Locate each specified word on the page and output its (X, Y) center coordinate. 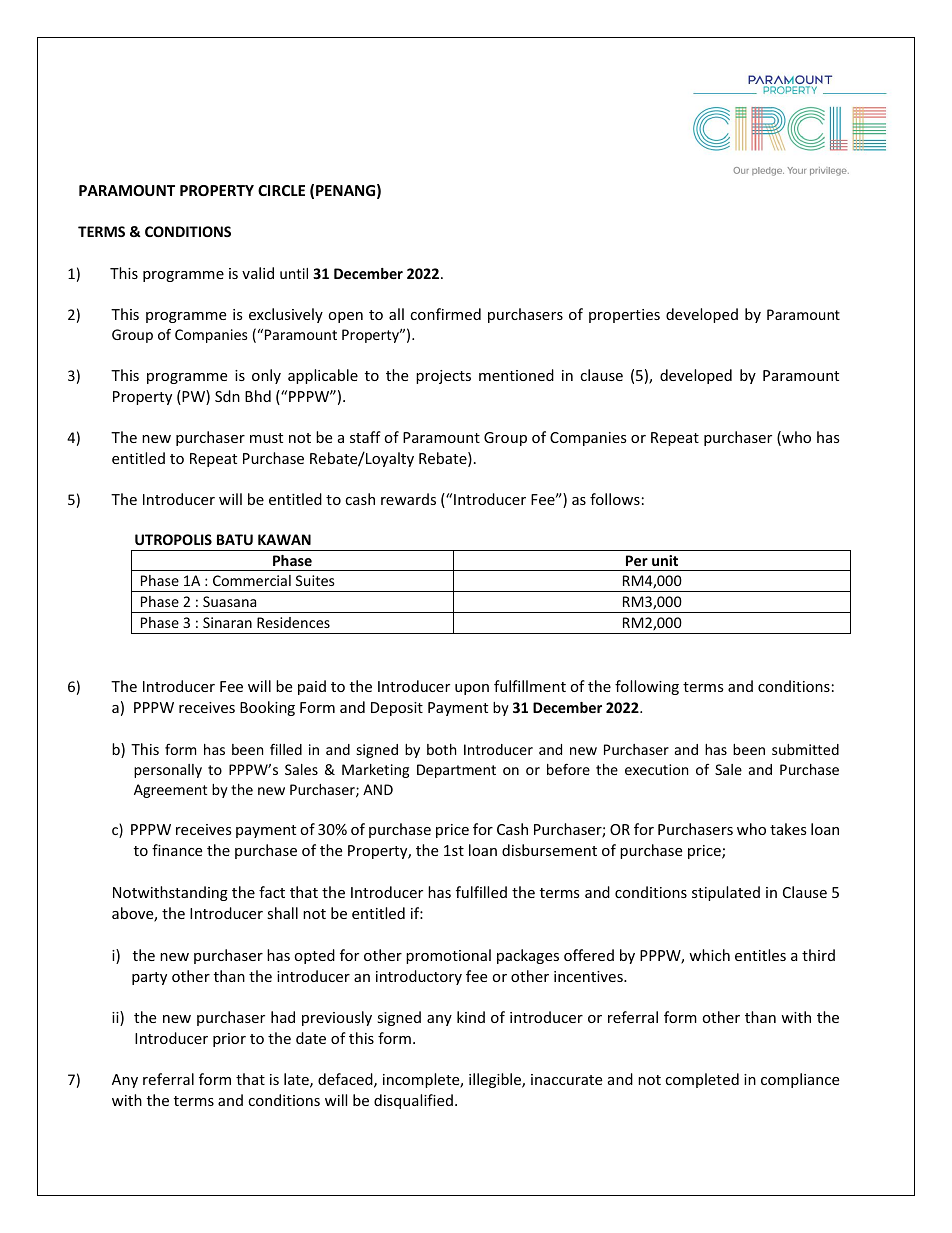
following (647, 687)
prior (229, 1040)
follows (615, 499)
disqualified (413, 1101)
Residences (293, 622)
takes (788, 829)
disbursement (549, 850)
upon (472, 689)
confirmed (445, 314)
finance (177, 850)
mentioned (516, 375)
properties (624, 316)
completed (702, 1080)
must (266, 438)
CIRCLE (281, 190)
